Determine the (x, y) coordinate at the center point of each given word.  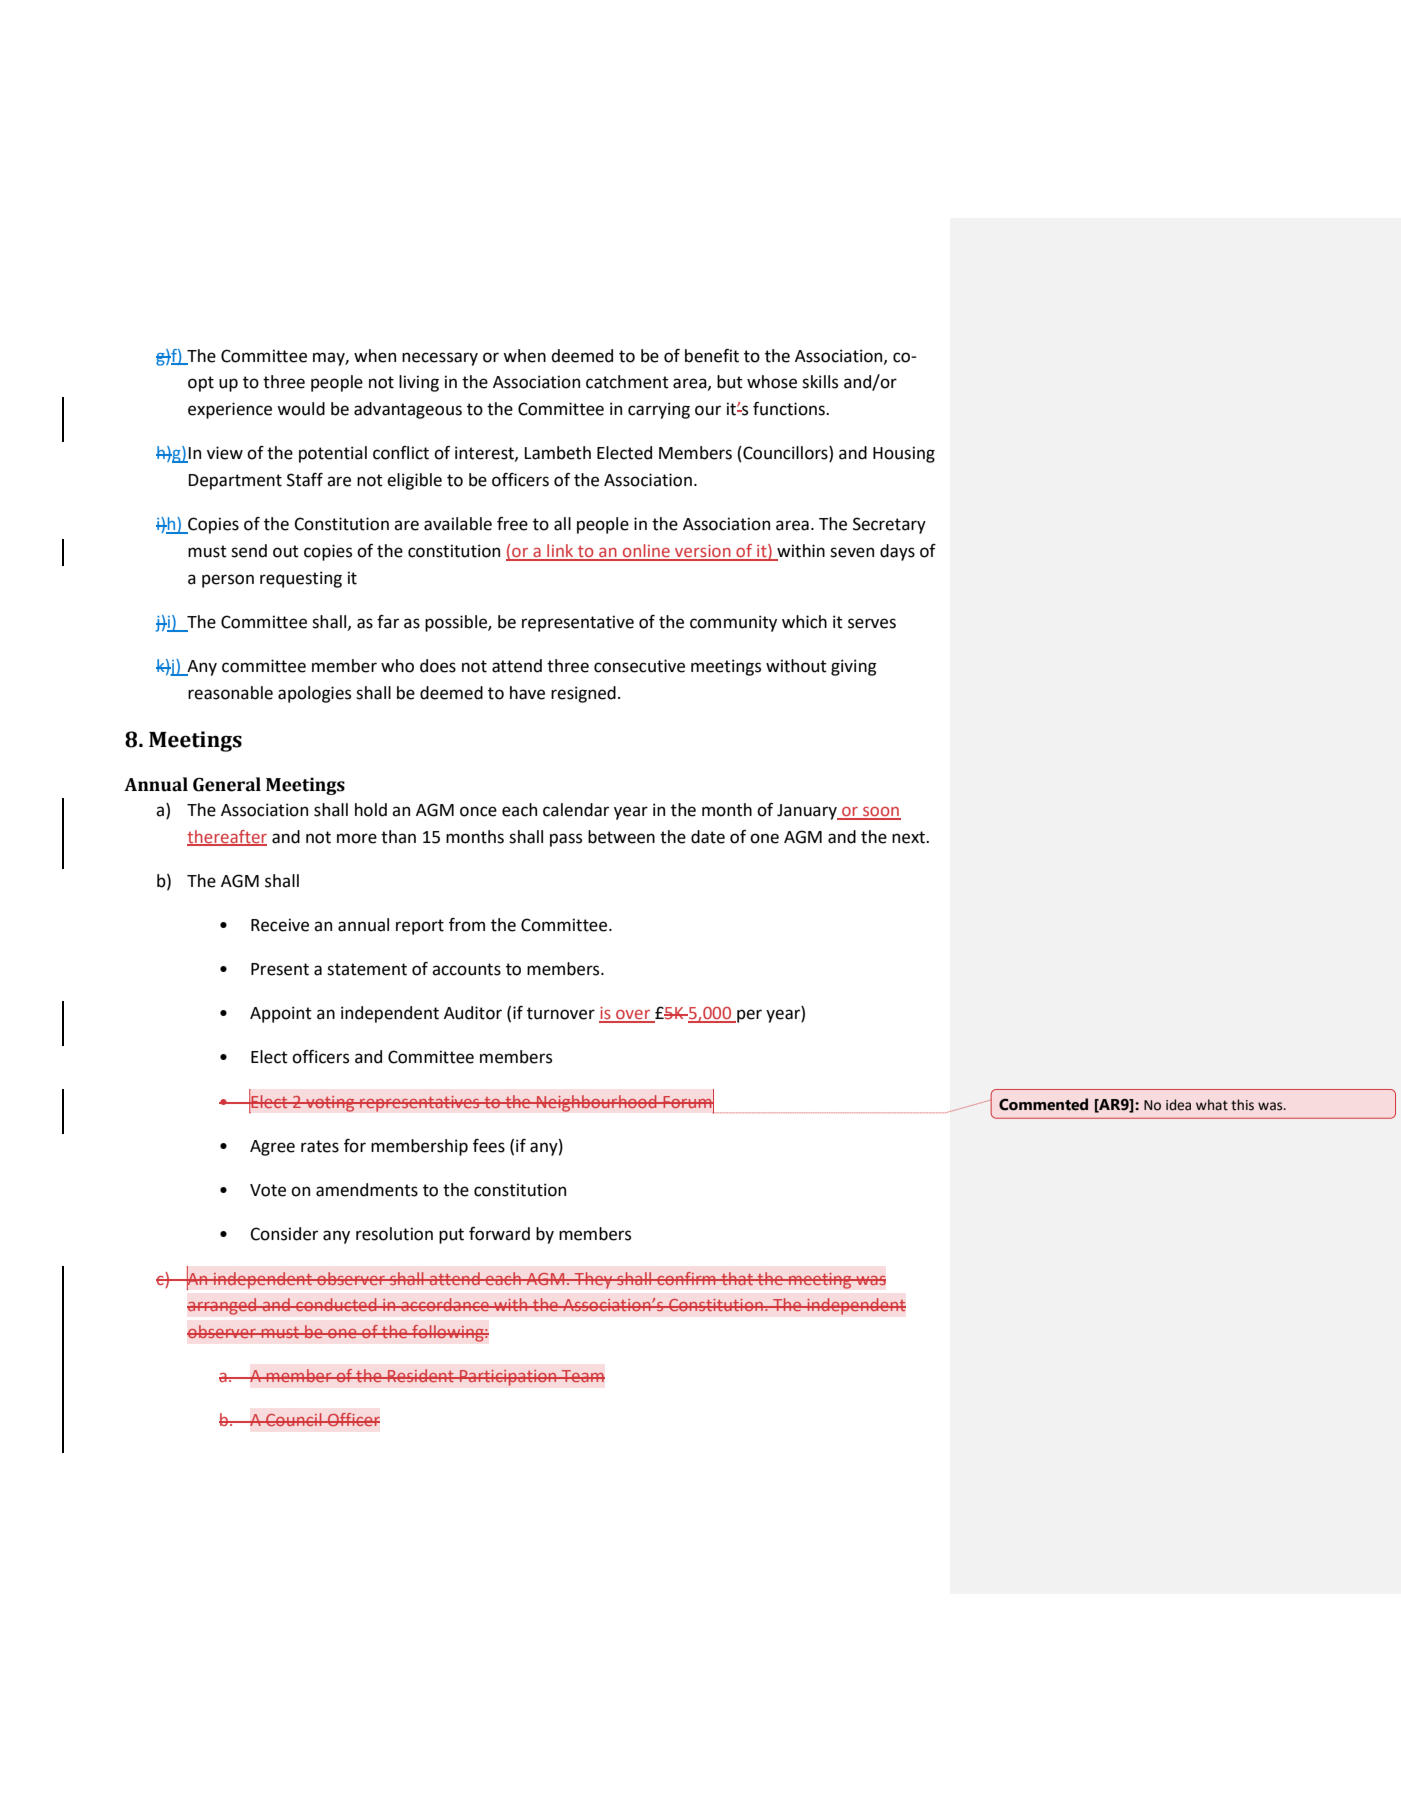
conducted (336, 1304)
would (301, 409)
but (730, 382)
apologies (314, 694)
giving (854, 667)
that (737, 1278)
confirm (686, 1278)
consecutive (639, 666)
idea (1178, 1105)
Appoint (281, 1014)
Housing (904, 454)
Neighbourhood (597, 1103)
